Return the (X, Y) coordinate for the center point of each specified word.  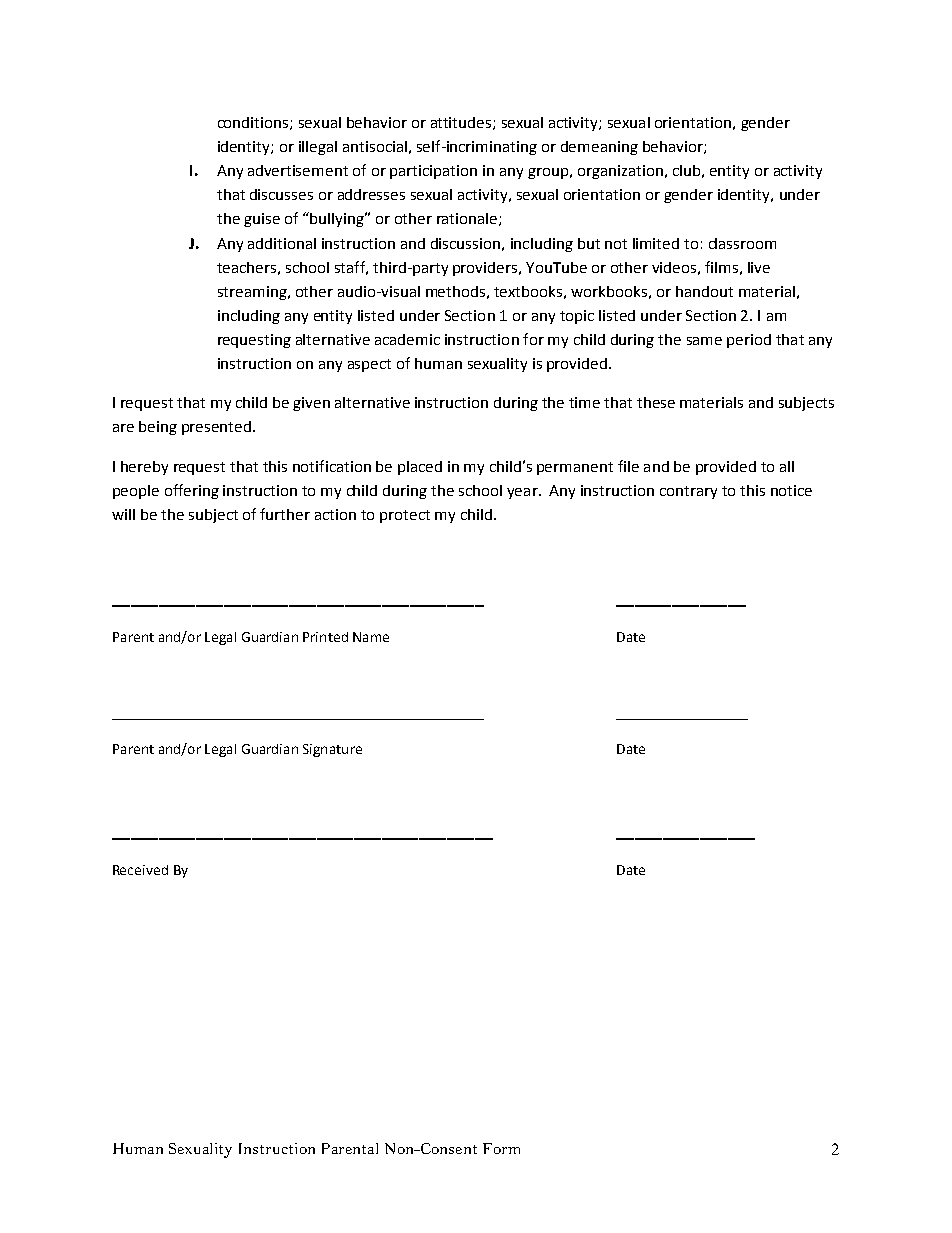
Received (140, 870)
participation (433, 172)
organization (620, 172)
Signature (332, 750)
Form (501, 1148)
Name (371, 637)
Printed (325, 637)
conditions (254, 123)
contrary (688, 492)
